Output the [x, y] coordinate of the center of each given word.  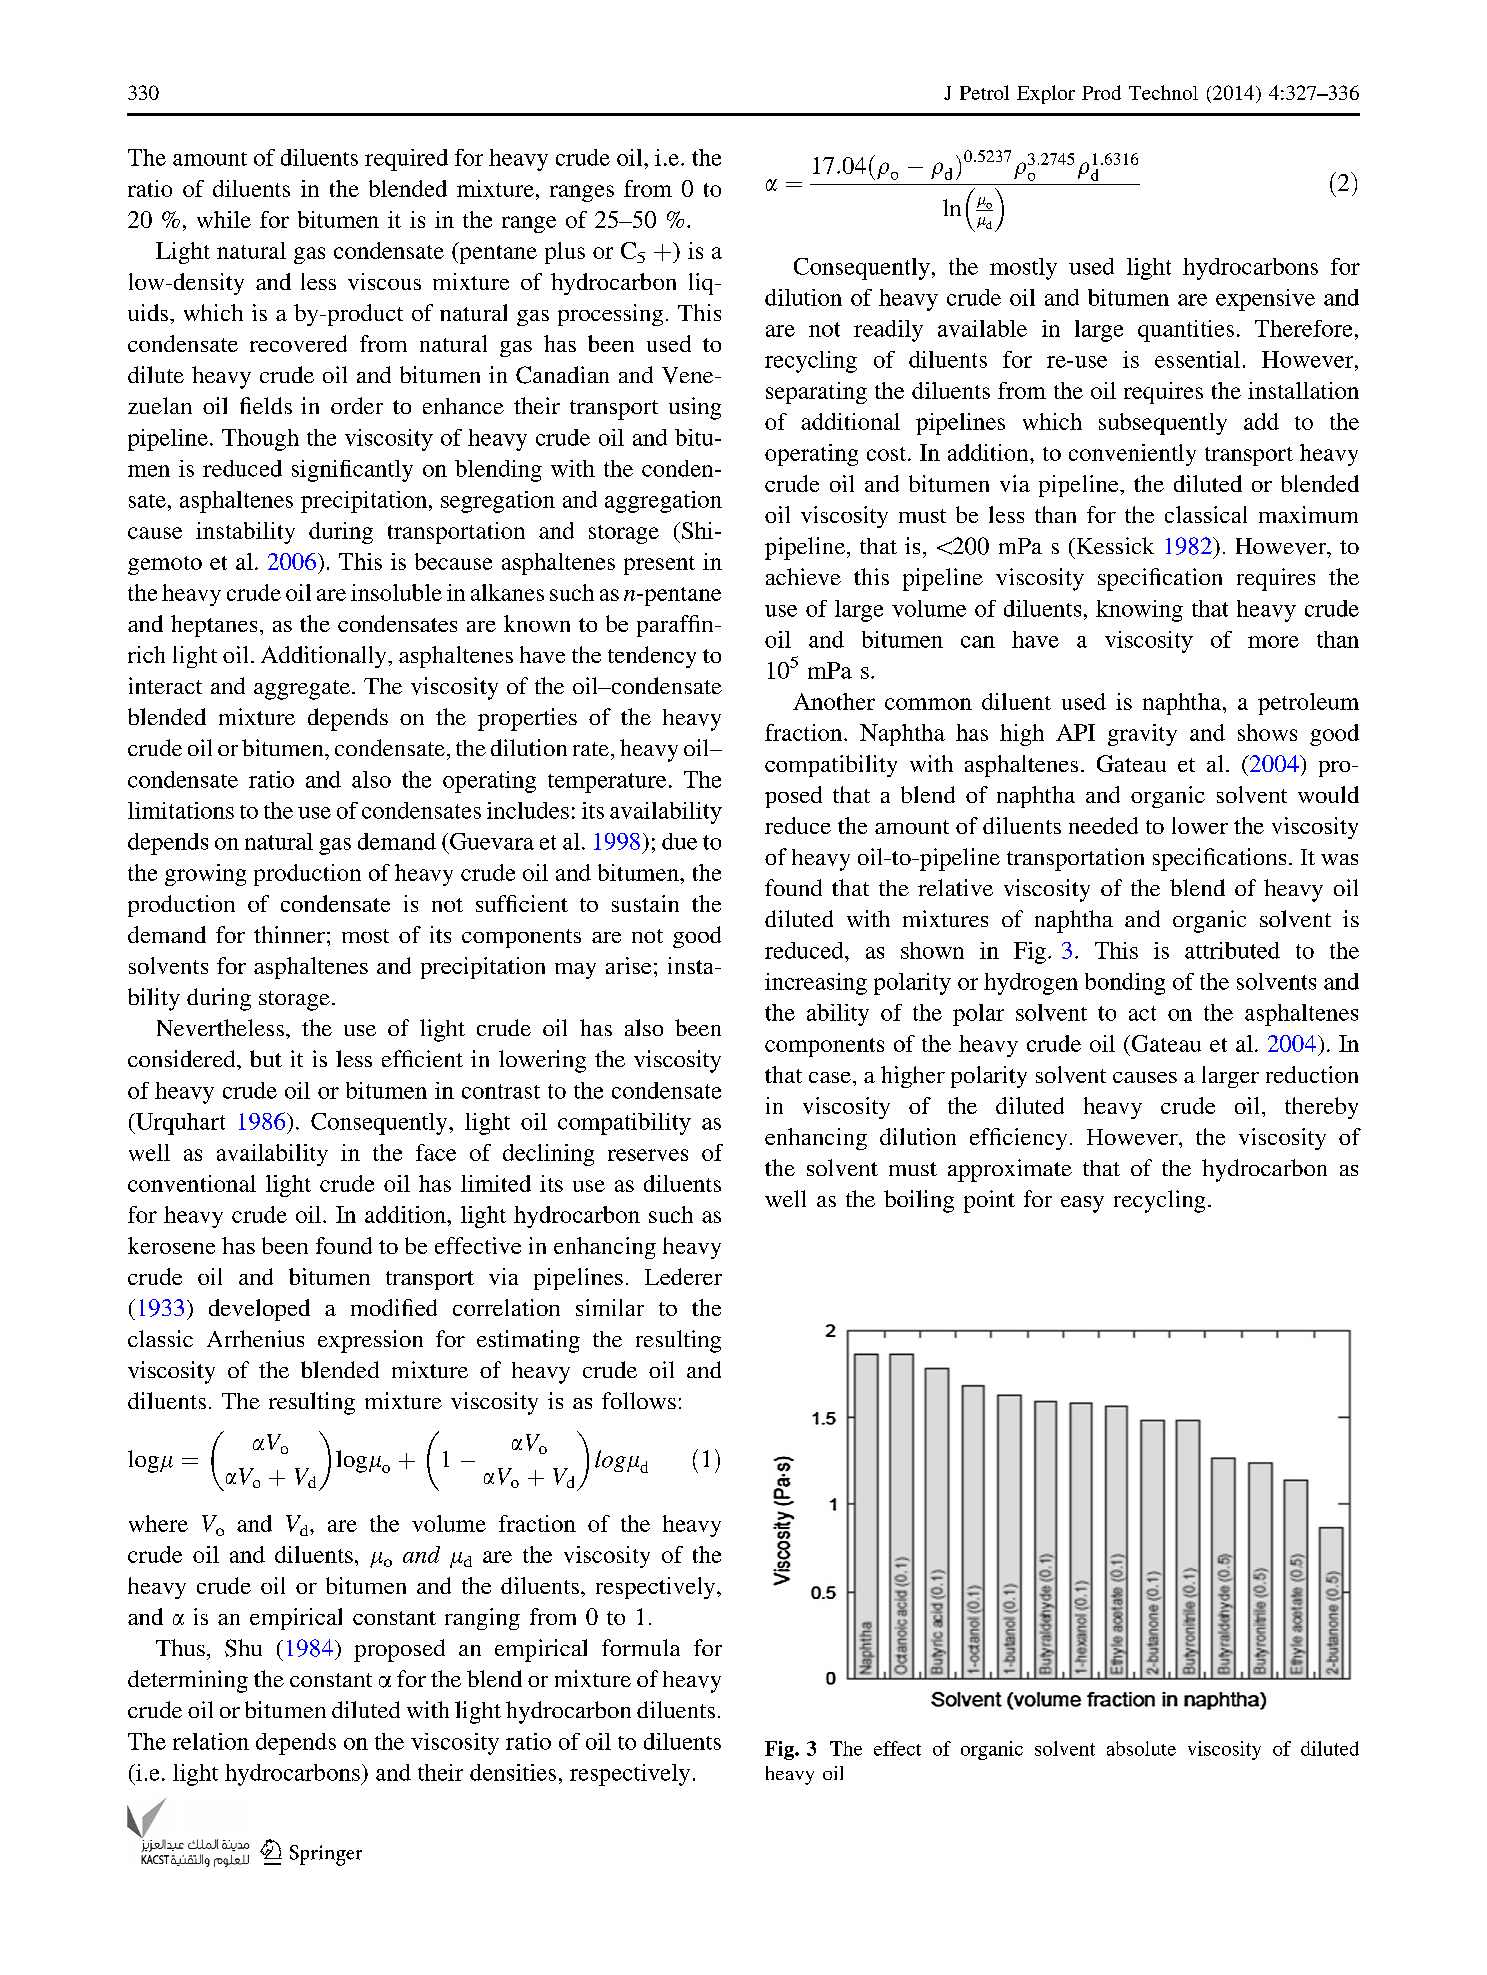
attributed [1232, 950]
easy [1082, 1204]
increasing [816, 984]
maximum [1308, 514]
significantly [352, 471]
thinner [289, 934]
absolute [1141, 1748]
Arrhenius [255, 1338]
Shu [243, 1648]
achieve [803, 576]
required [406, 160]
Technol [1163, 92]
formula [641, 1647]
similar [610, 1307]
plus [565, 253]
